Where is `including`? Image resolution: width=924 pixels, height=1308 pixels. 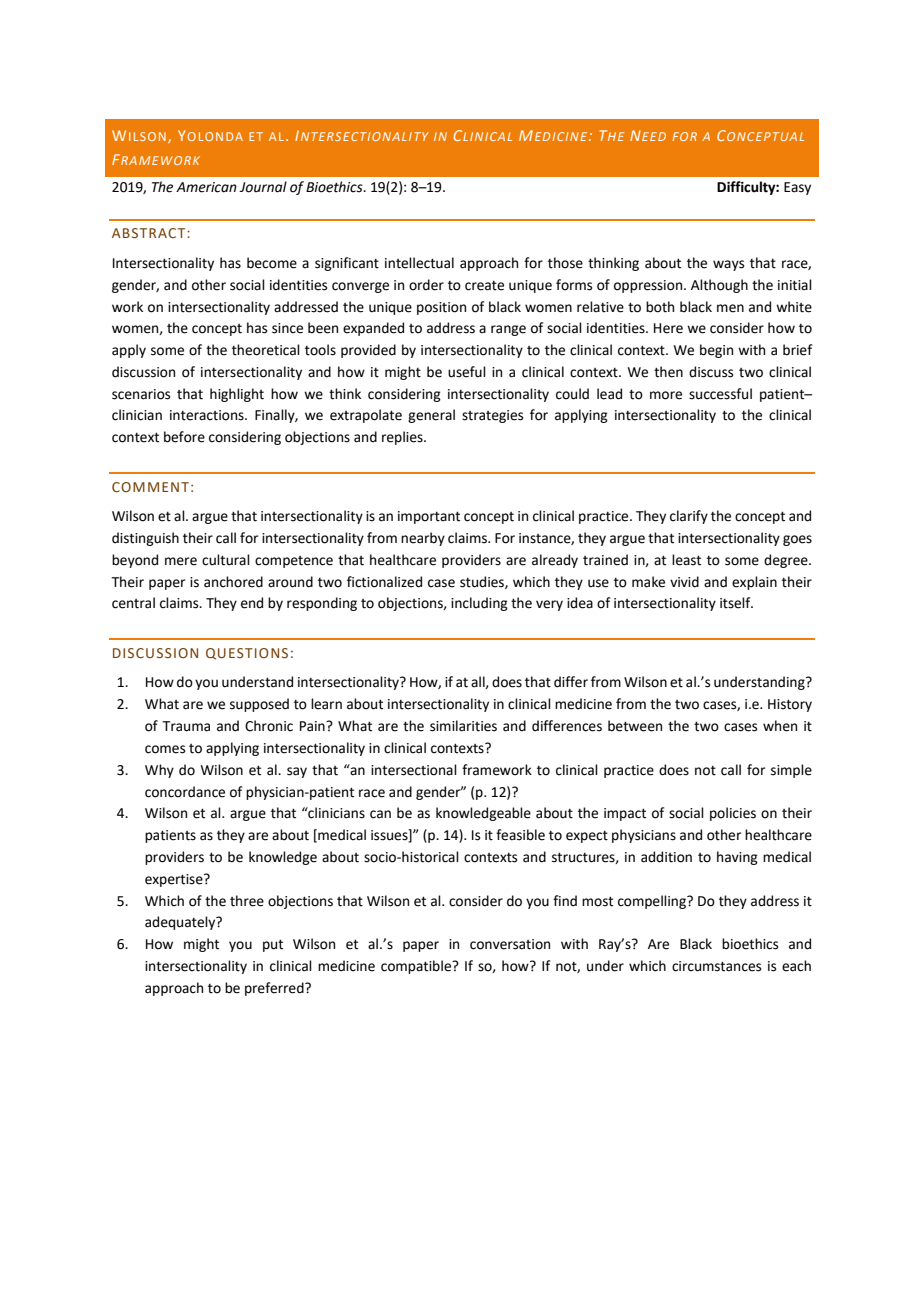 including is located at coordinates (479, 604).
